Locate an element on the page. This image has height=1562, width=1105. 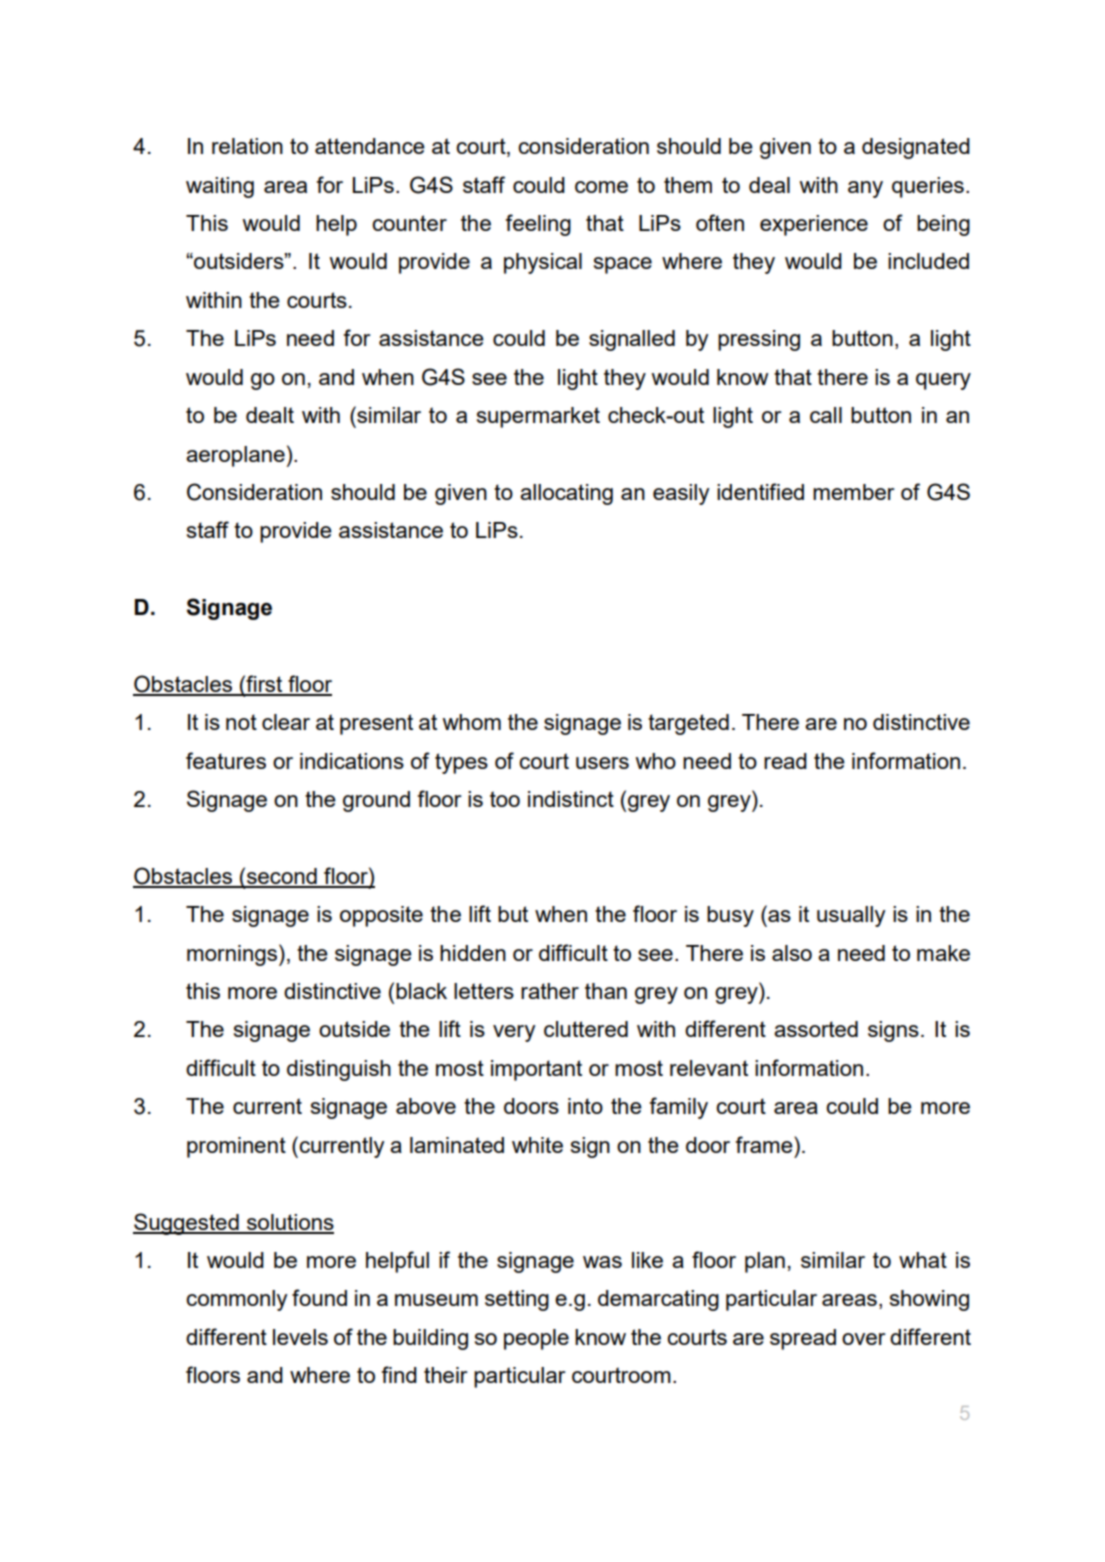
any is located at coordinates (865, 189).
